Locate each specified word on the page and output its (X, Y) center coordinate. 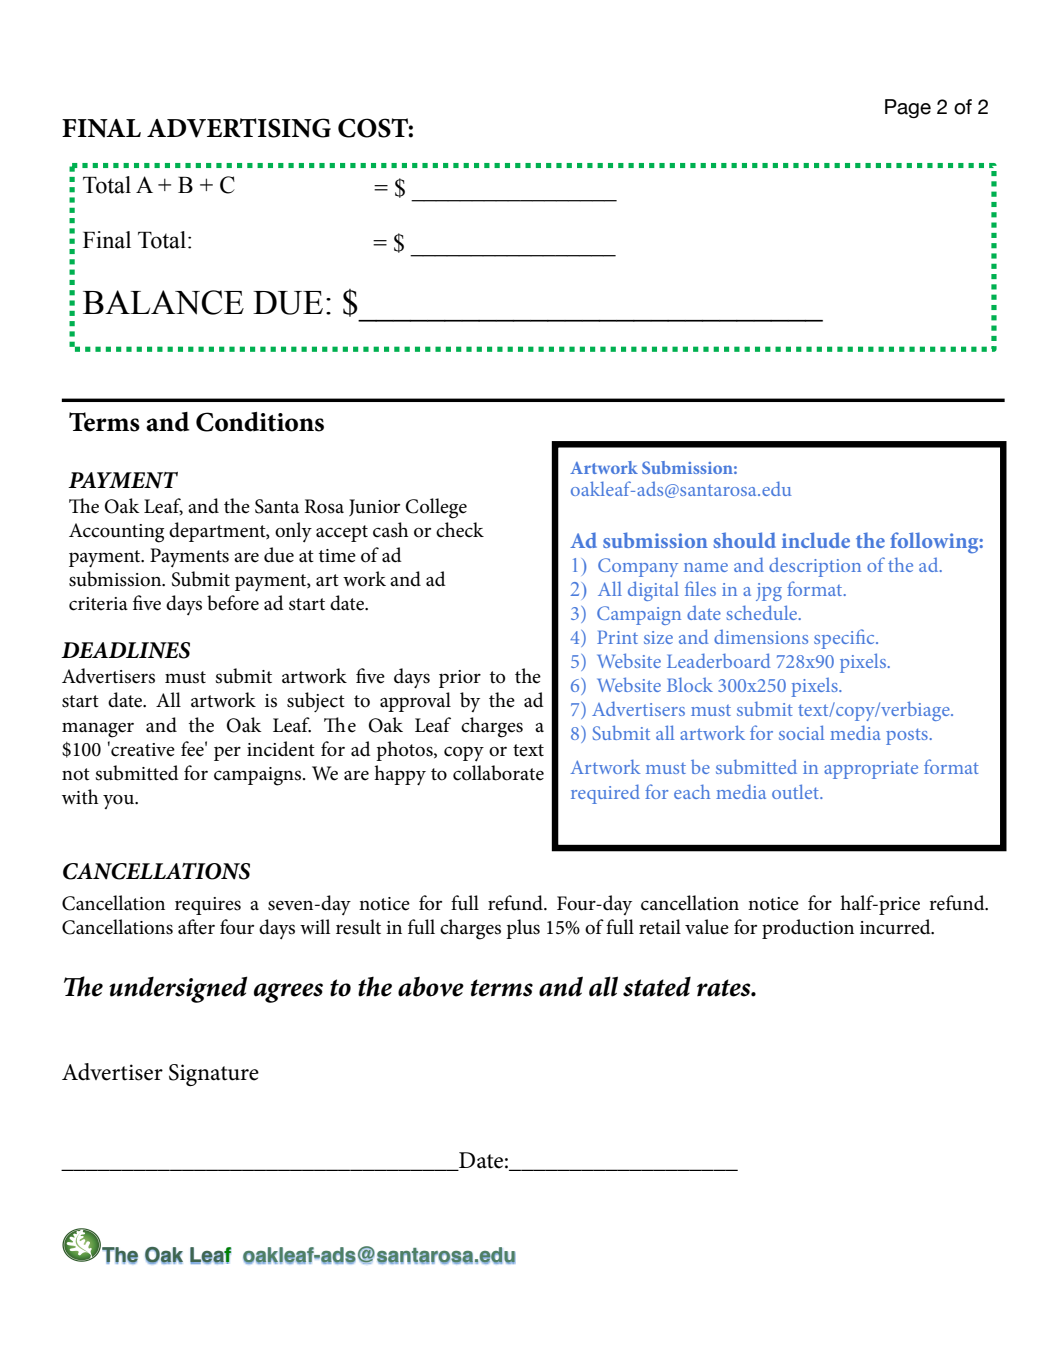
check (460, 530)
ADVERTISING (239, 128)
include (816, 540)
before (233, 603)
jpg (769, 592)
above (431, 987)
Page (908, 108)
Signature (214, 1075)
